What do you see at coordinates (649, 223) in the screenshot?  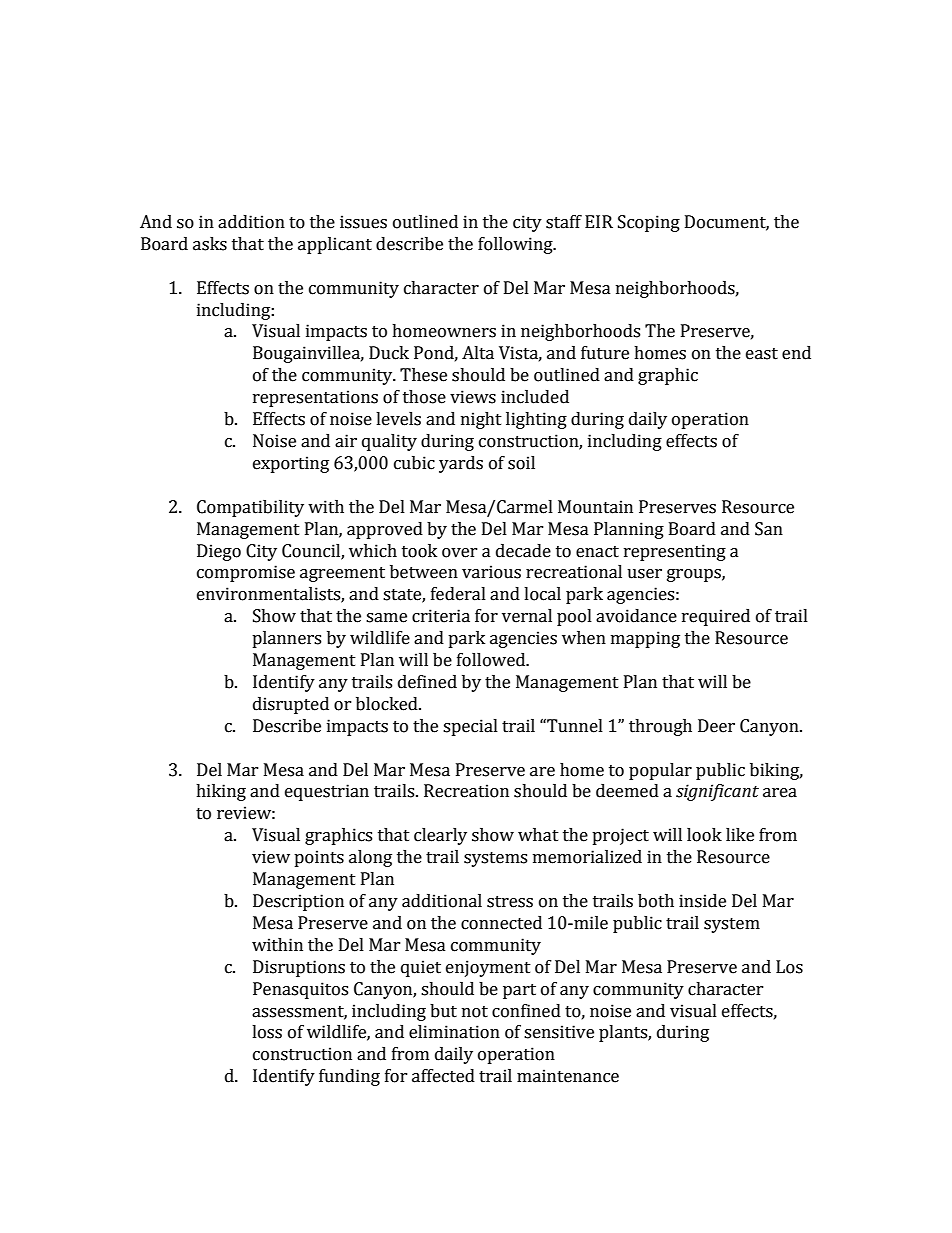 I see `Scoping` at bounding box center [649, 223].
